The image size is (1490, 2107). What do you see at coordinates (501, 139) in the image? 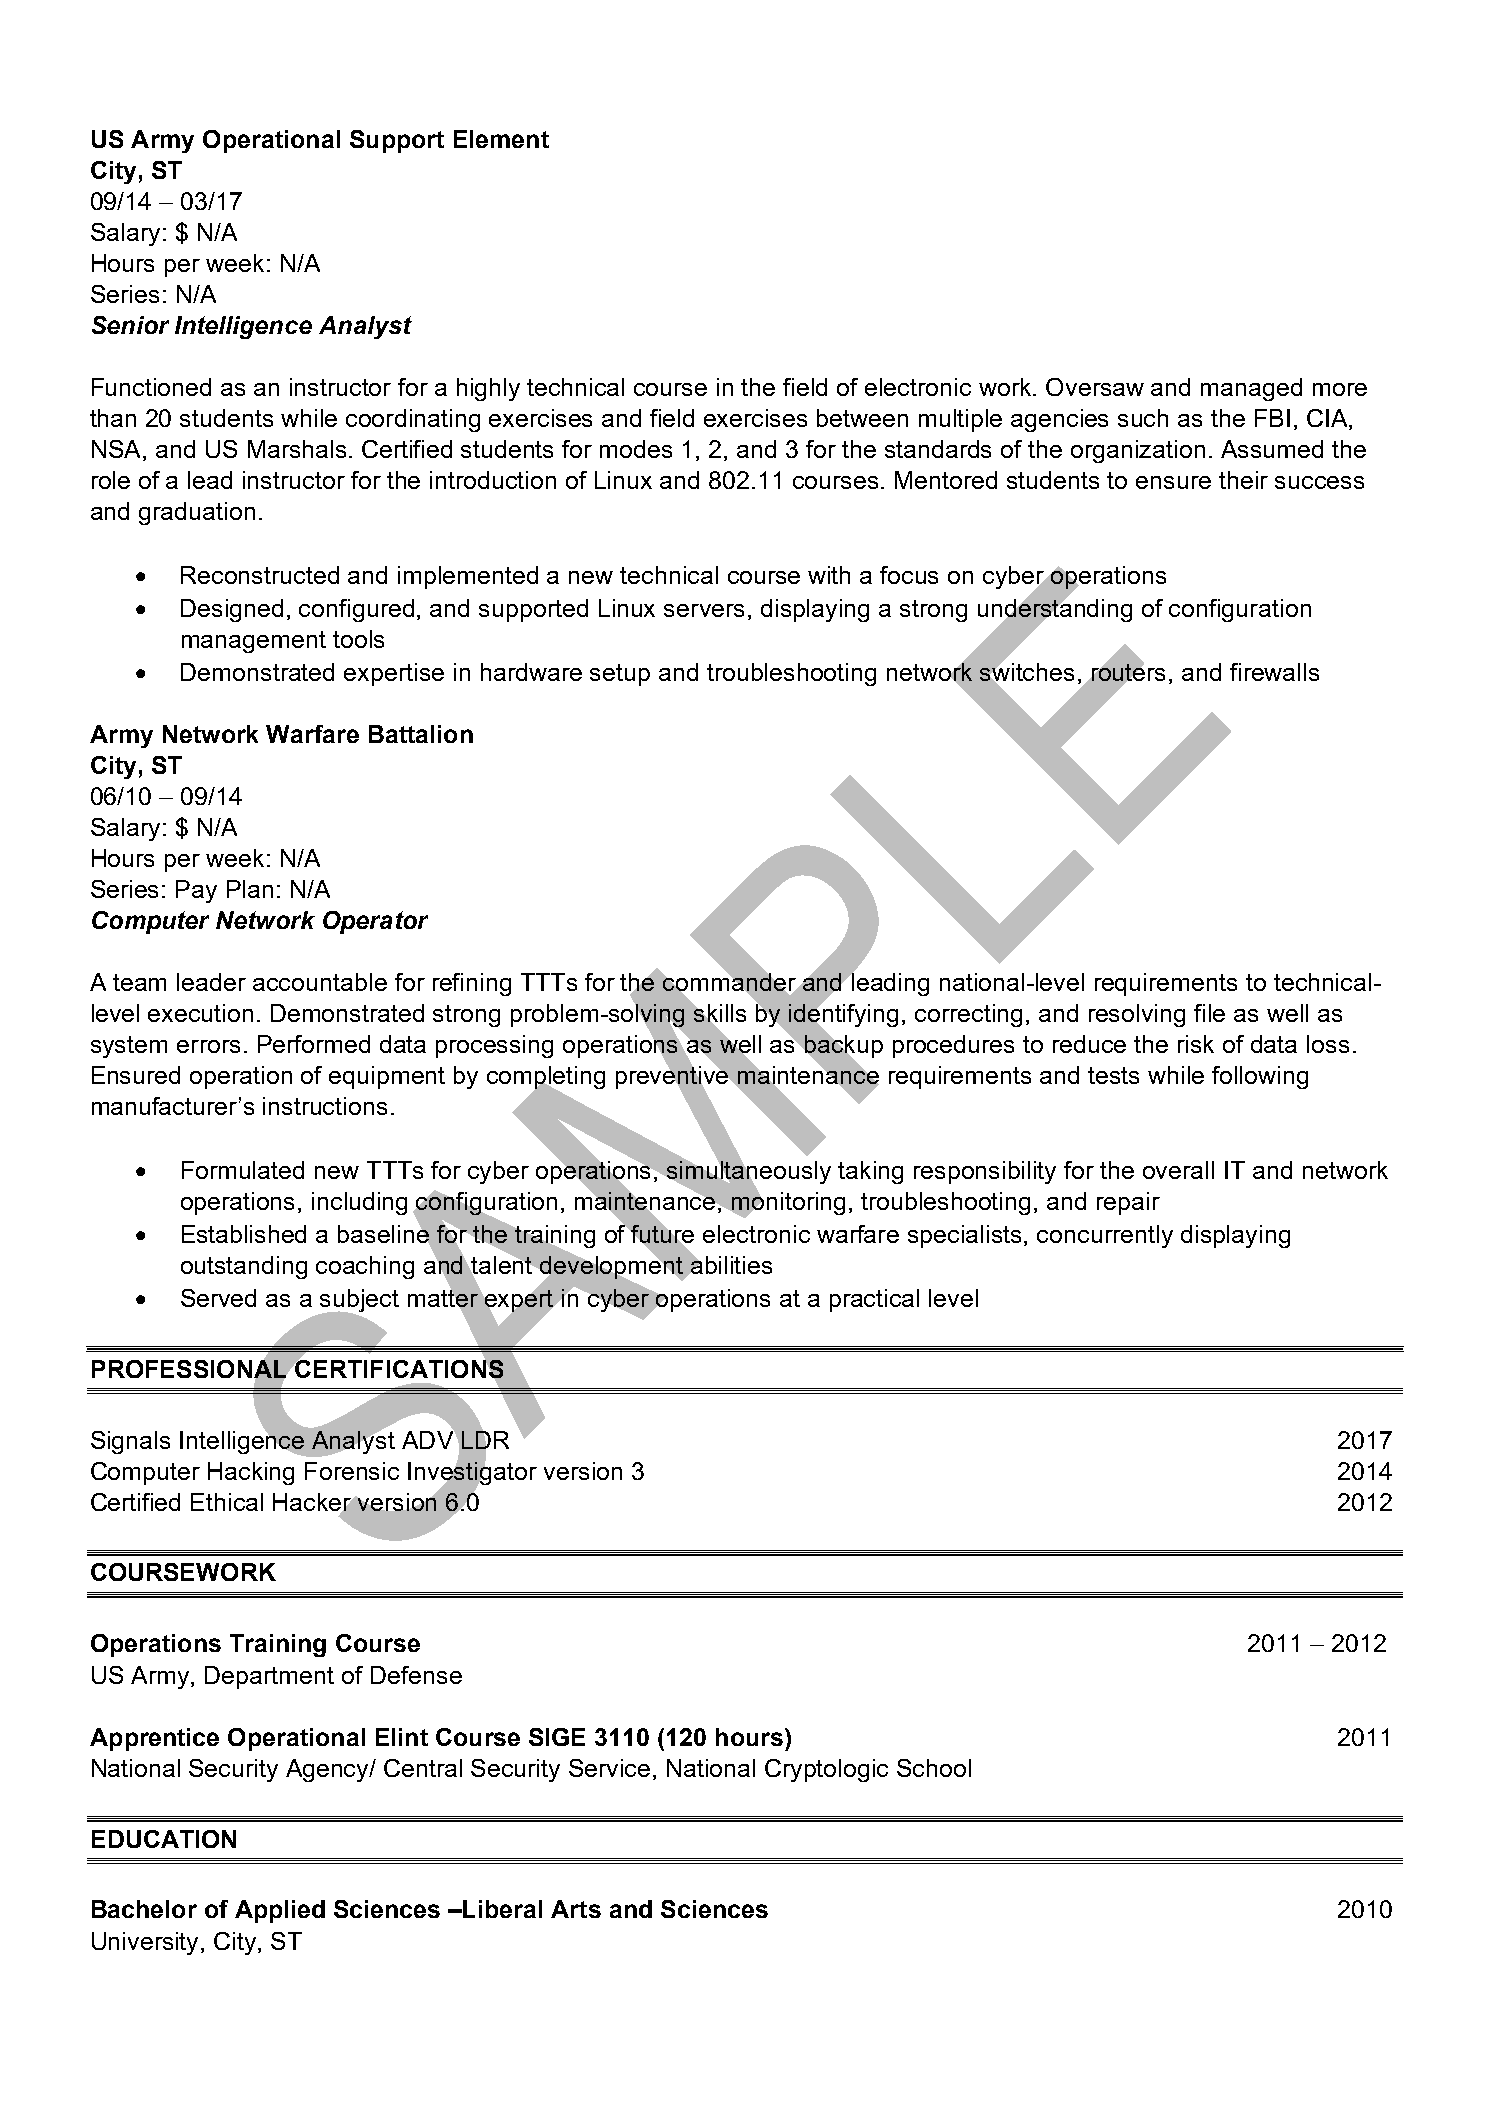
I see `Element` at bounding box center [501, 139].
